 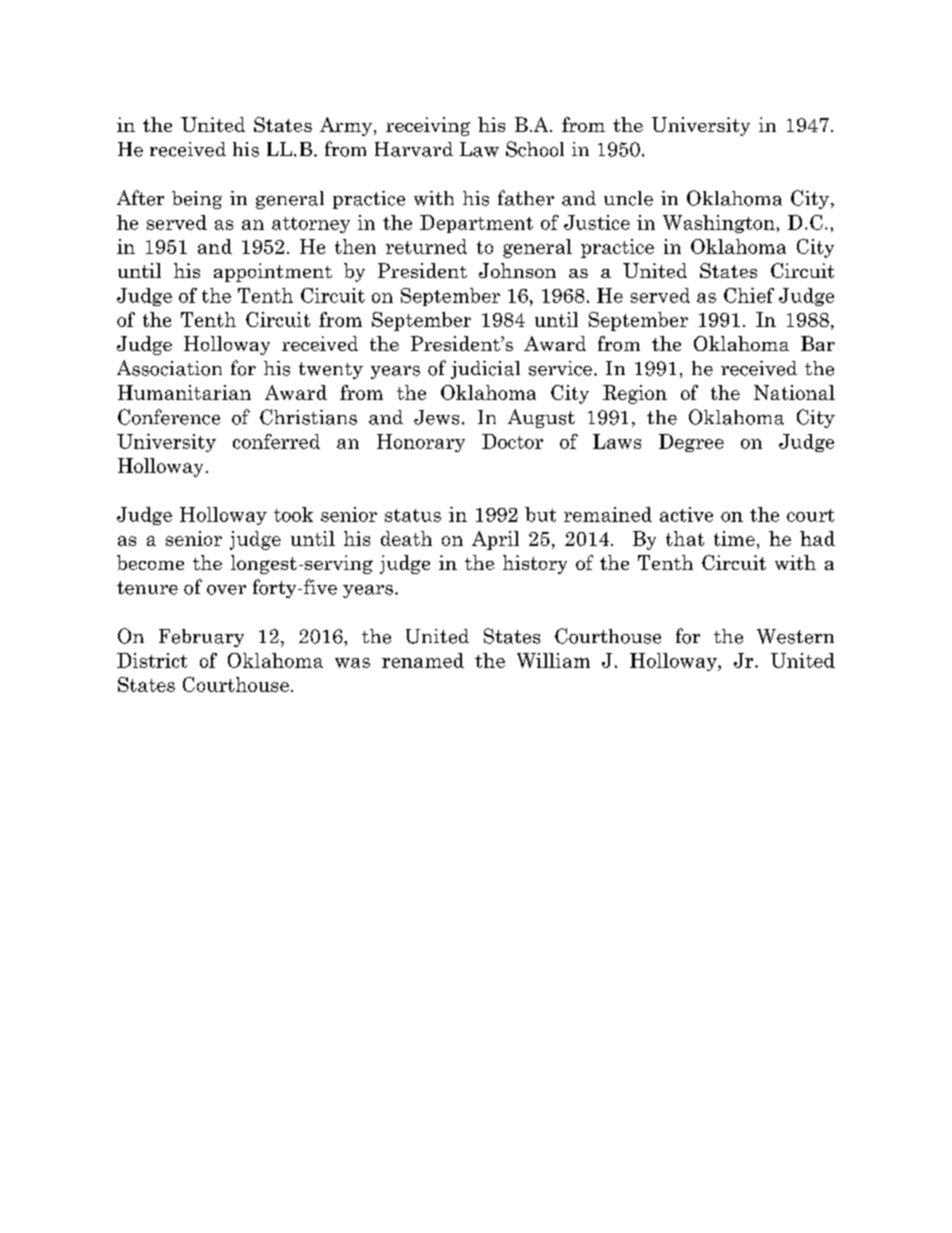 What do you see at coordinates (517, 270) in the document?
I see `Johnson` at bounding box center [517, 270].
